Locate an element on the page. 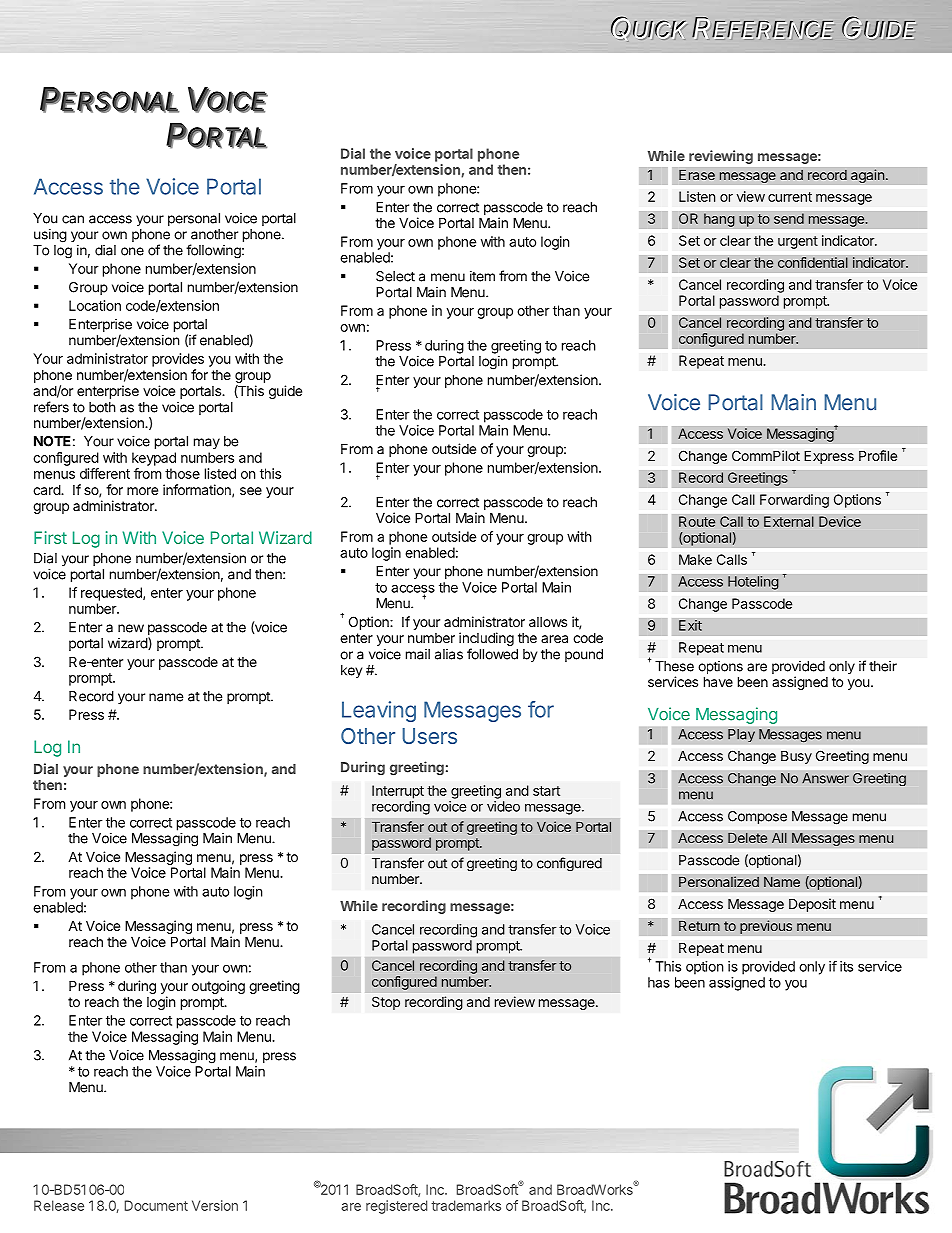 Image resolution: width=952 pixels, height=1233 pixels. Document is located at coordinates (156, 1205).
